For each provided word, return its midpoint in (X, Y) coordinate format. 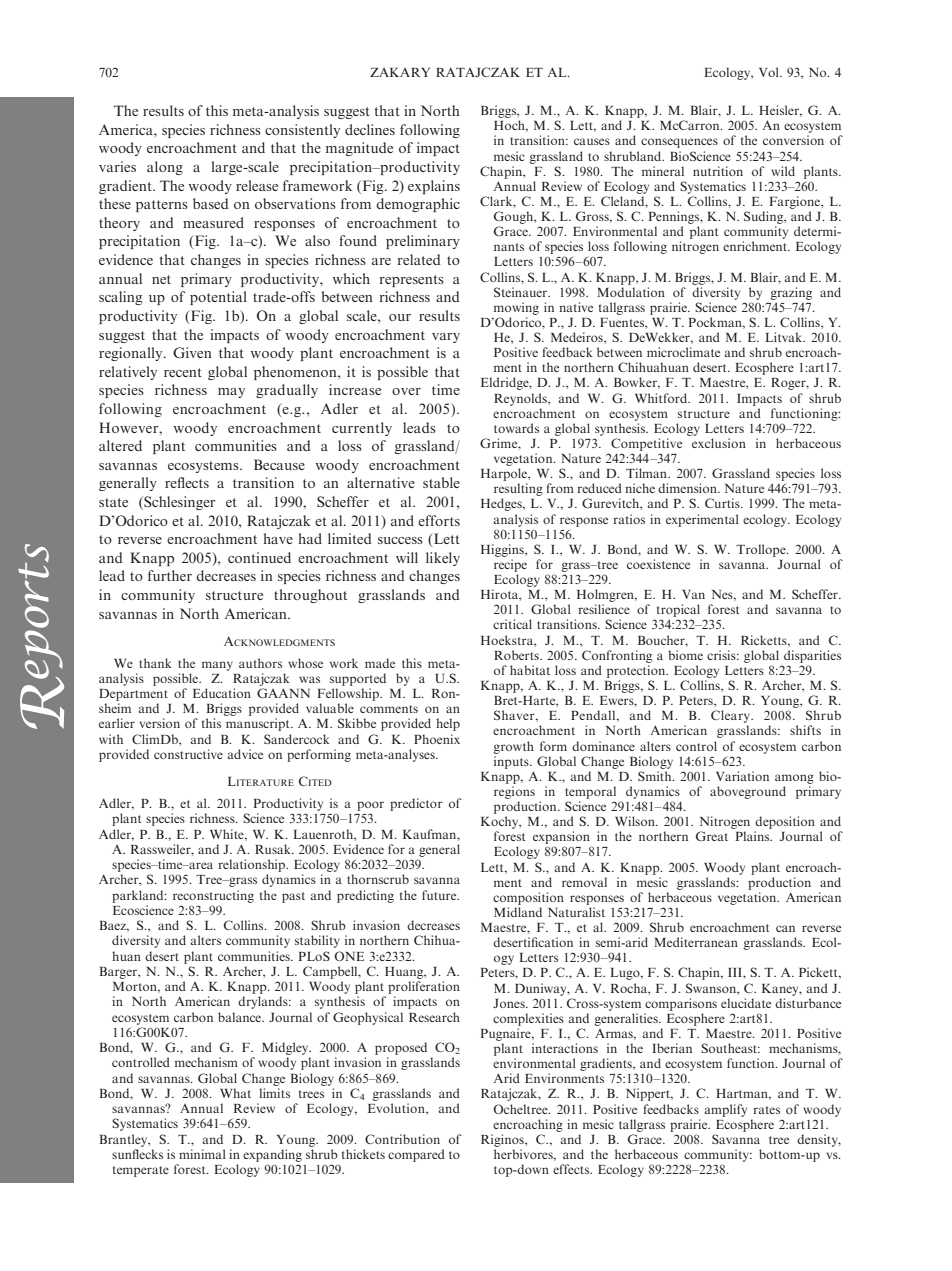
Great (712, 836)
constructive (188, 754)
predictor (416, 804)
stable (441, 482)
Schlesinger (179, 503)
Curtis (723, 503)
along (165, 168)
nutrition (718, 171)
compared (416, 1155)
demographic (418, 205)
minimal (202, 1154)
